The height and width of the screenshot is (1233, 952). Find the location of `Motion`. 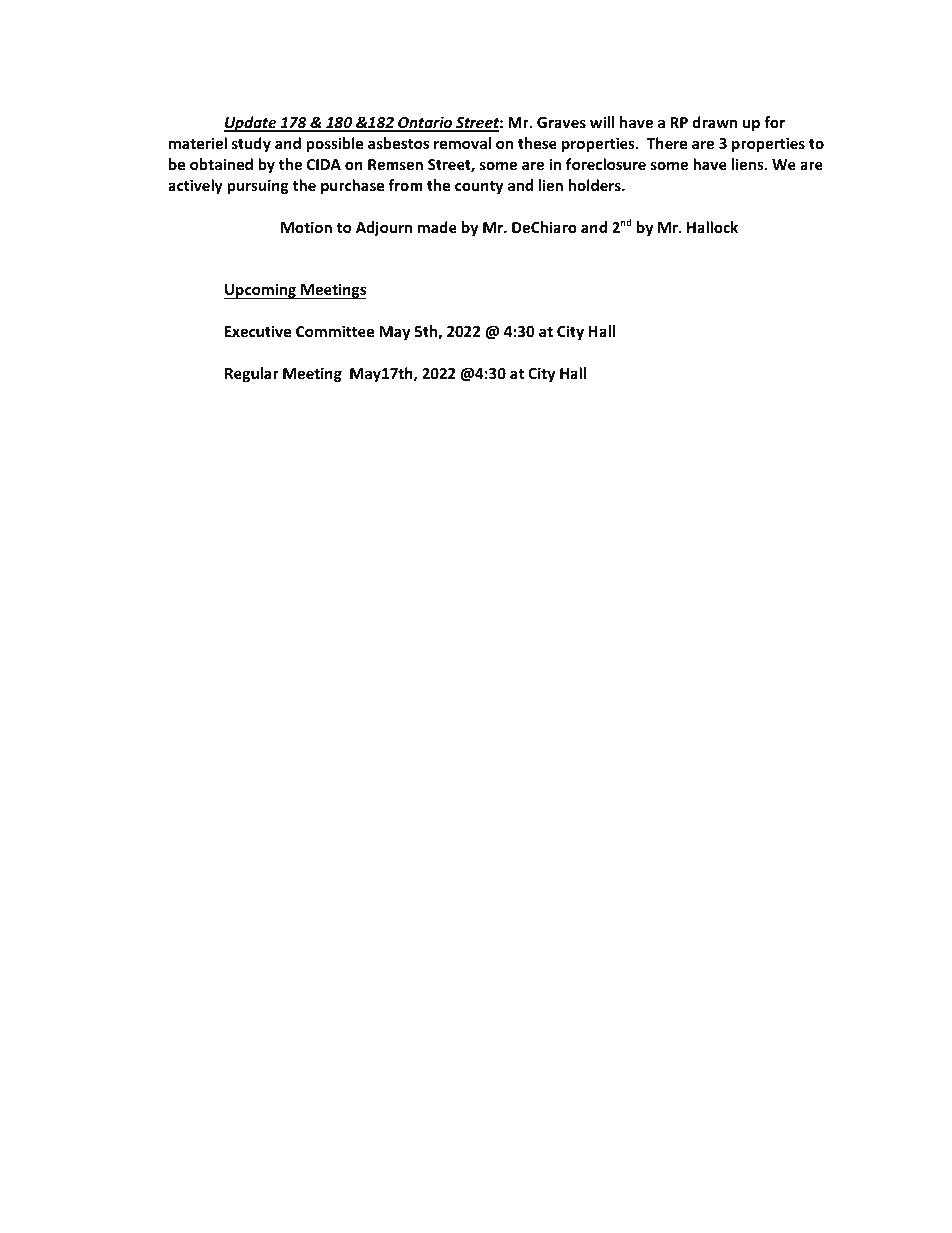

Motion is located at coordinates (306, 227).
